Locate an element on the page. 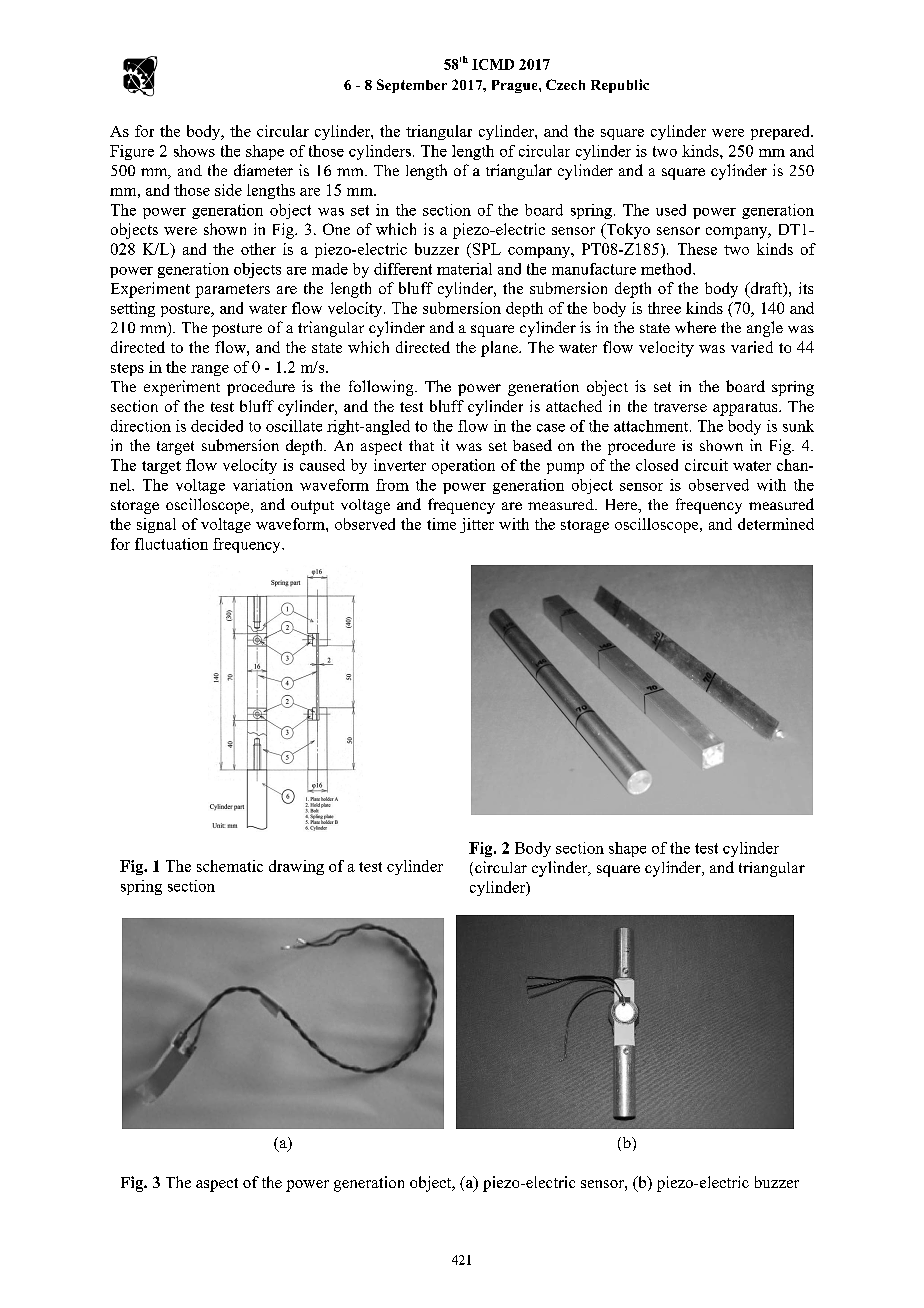 The image size is (924, 1308). September is located at coordinates (412, 86).
